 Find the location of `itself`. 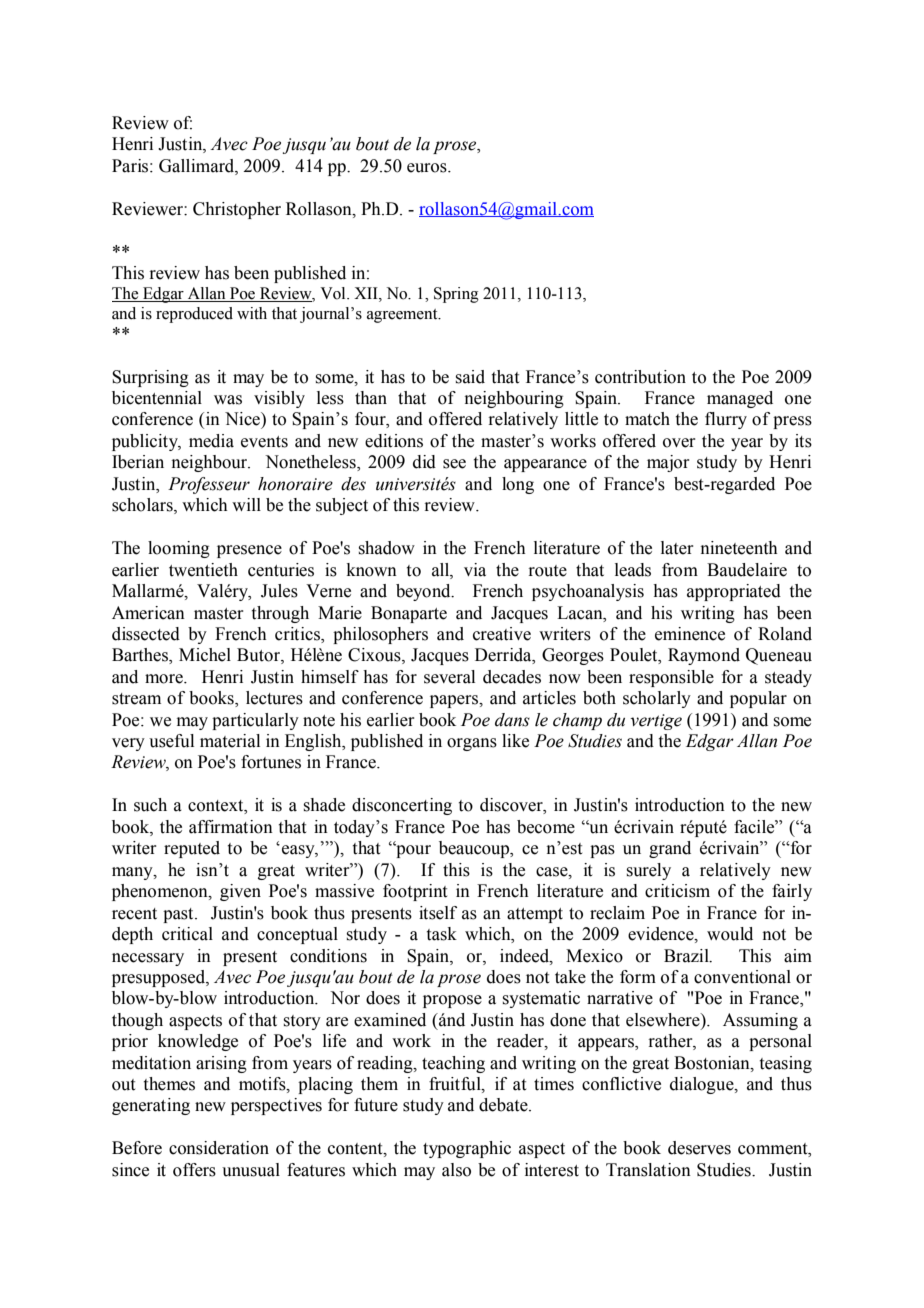

itself is located at coordinates (438, 913).
